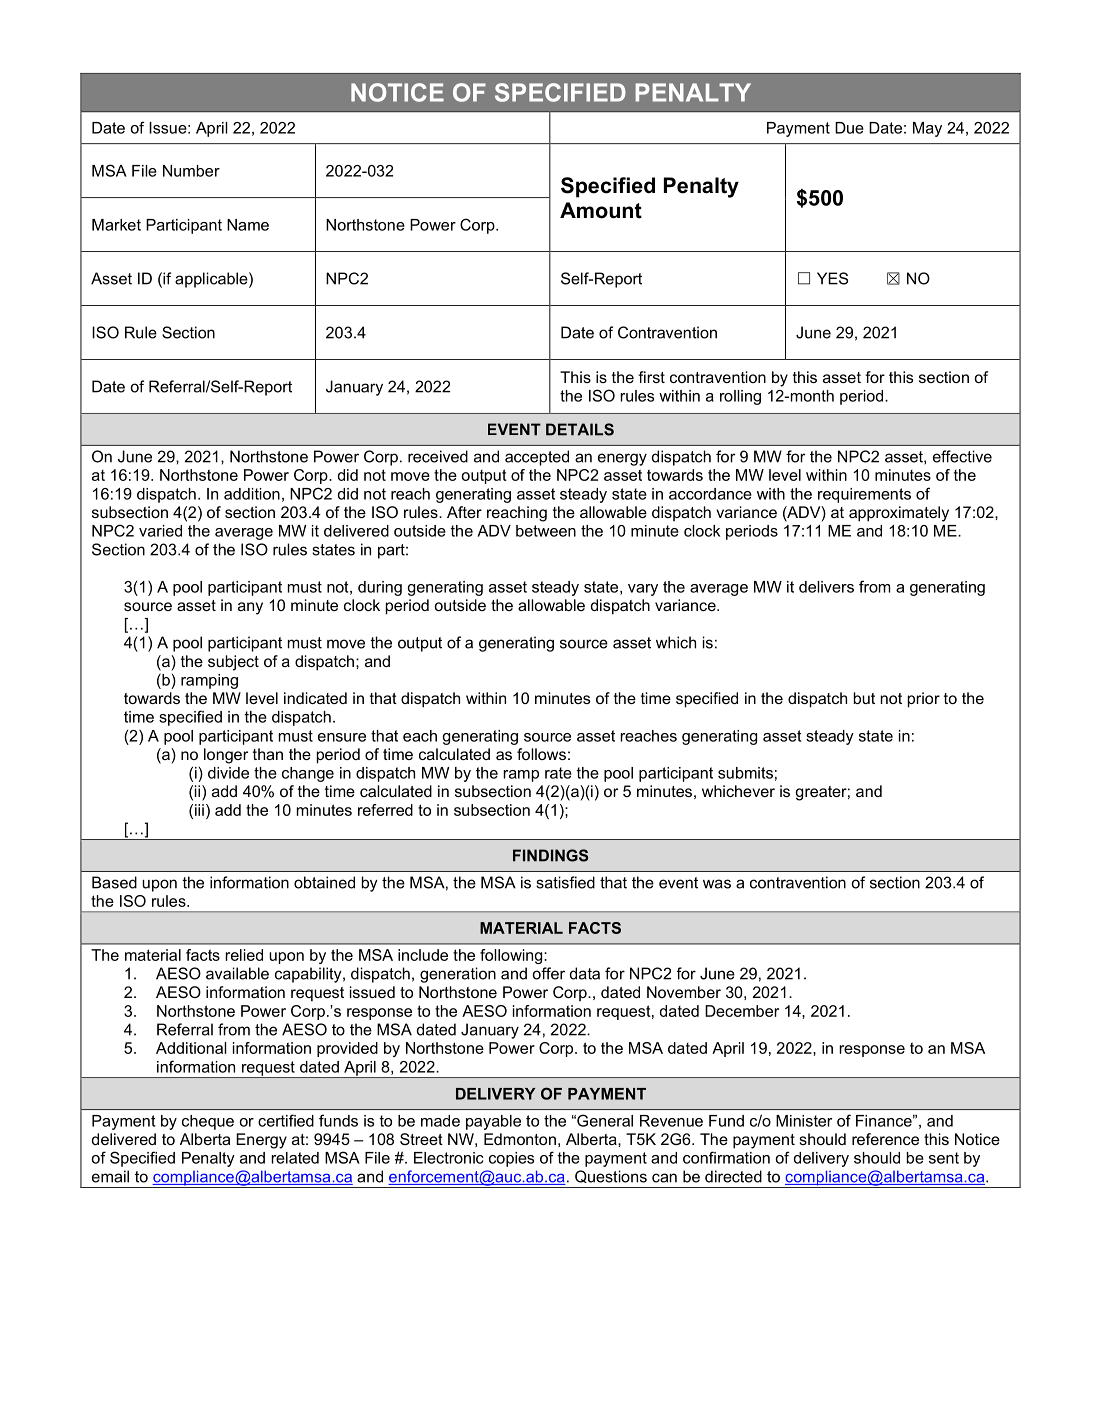 The image size is (1101, 1424). Describe the element at coordinates (601, 210) in the screenshot. I see `Amount` at that location.
